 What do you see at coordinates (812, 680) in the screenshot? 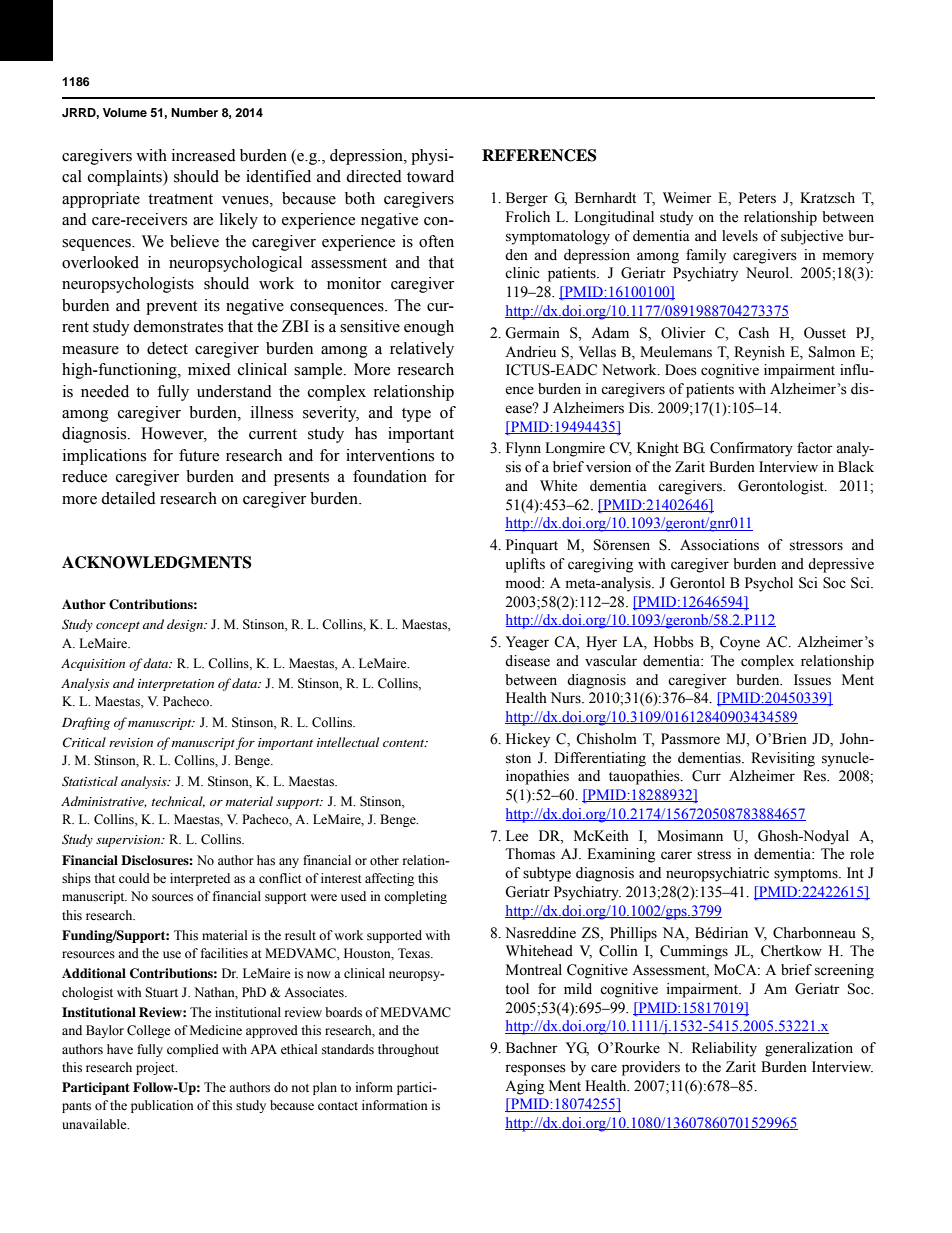
I see `Issues` at bounding box center [812, 680].
